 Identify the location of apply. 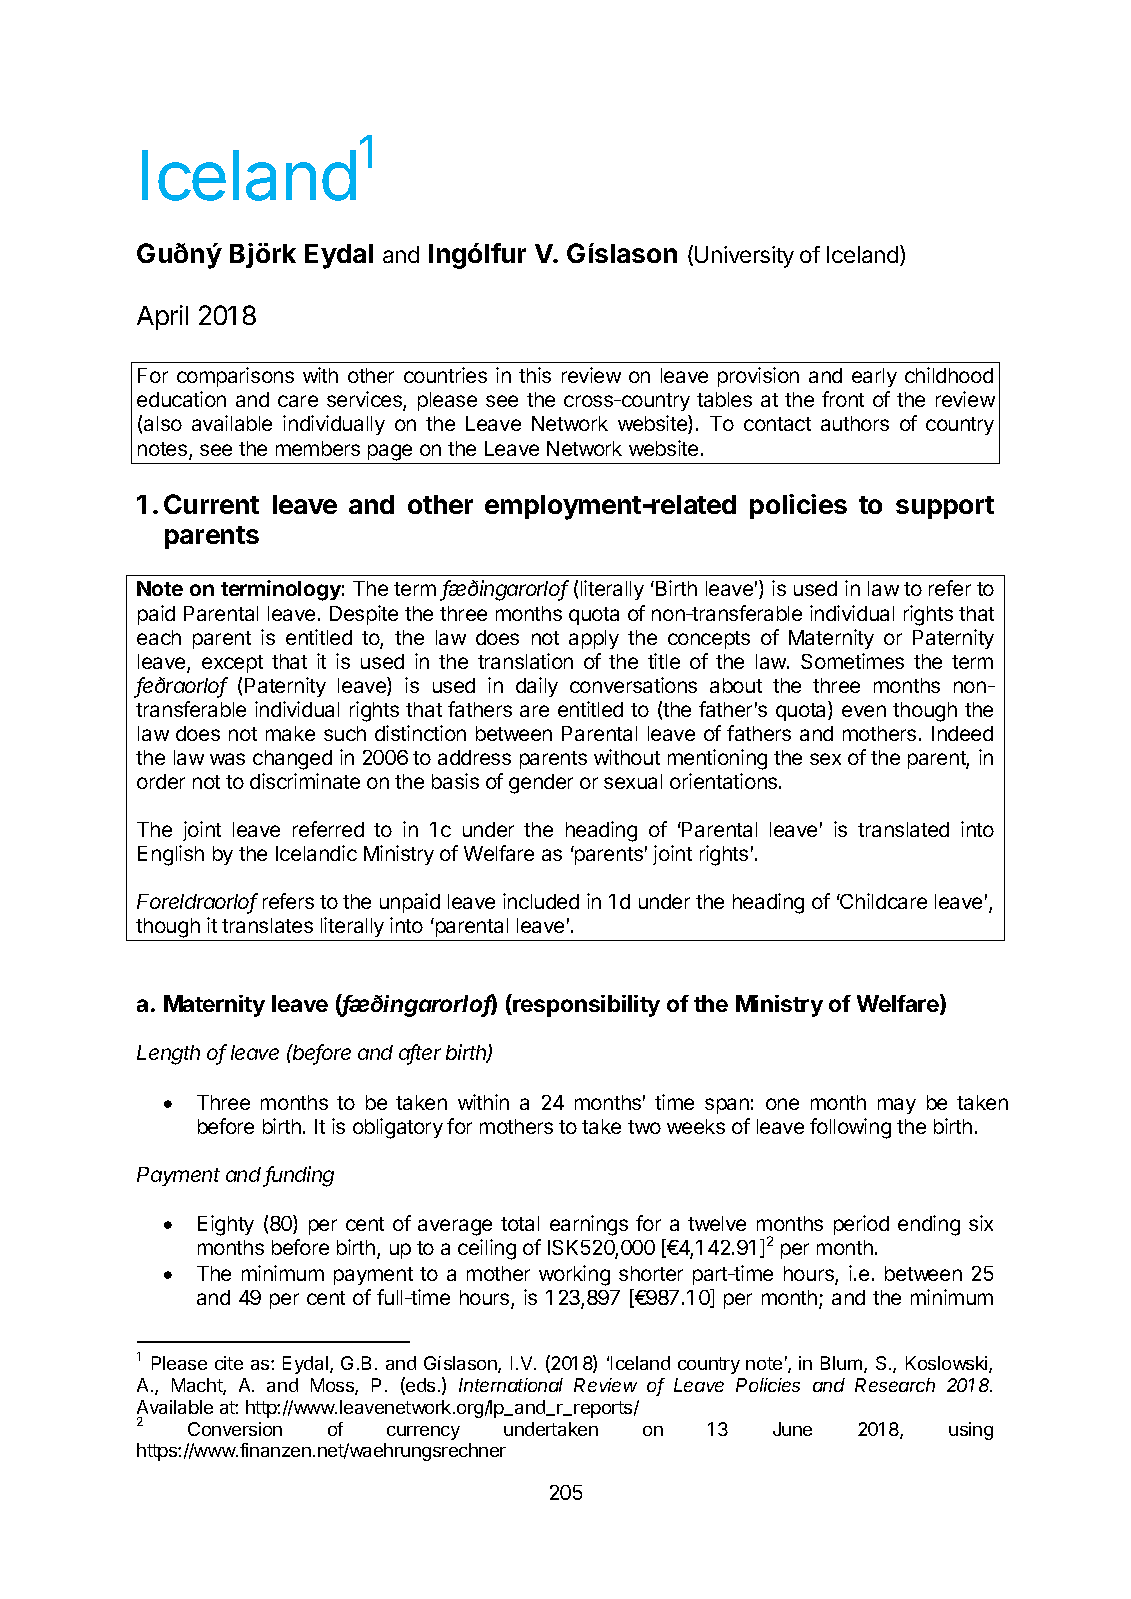
(594, 639).
